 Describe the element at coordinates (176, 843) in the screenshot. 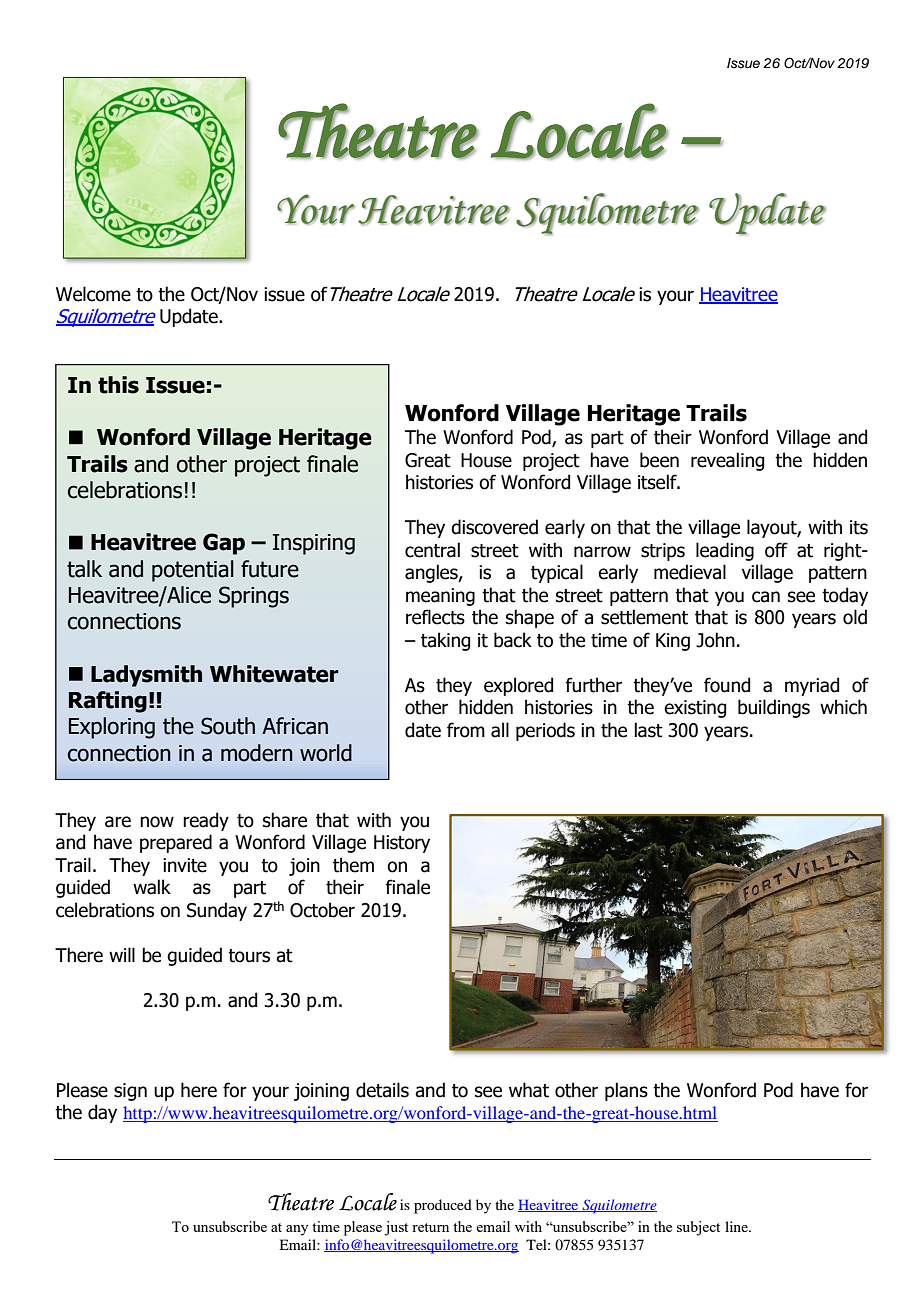

I see `prepared` at that location.
